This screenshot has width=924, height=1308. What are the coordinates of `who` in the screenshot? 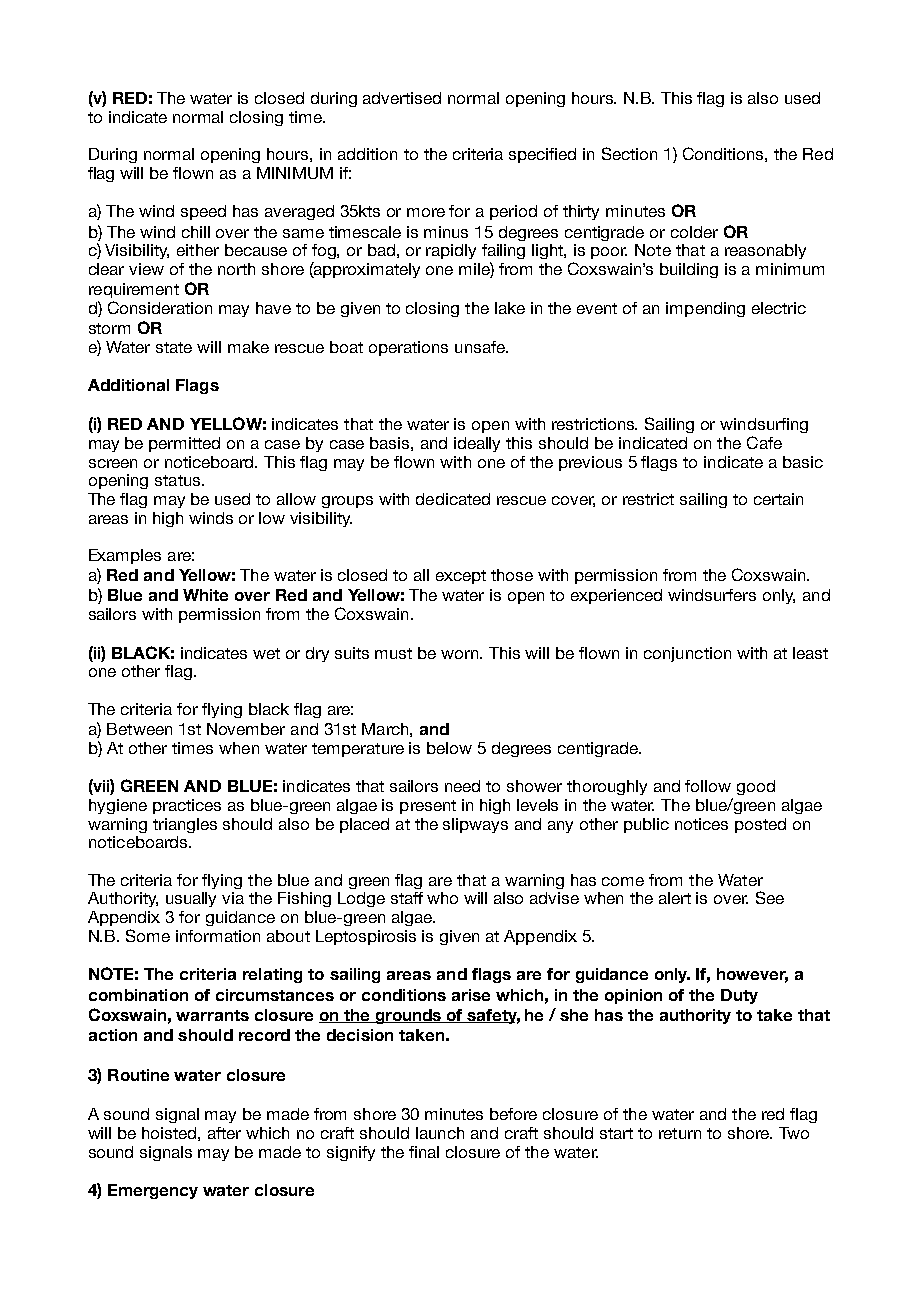 It's located at (442, 898).
